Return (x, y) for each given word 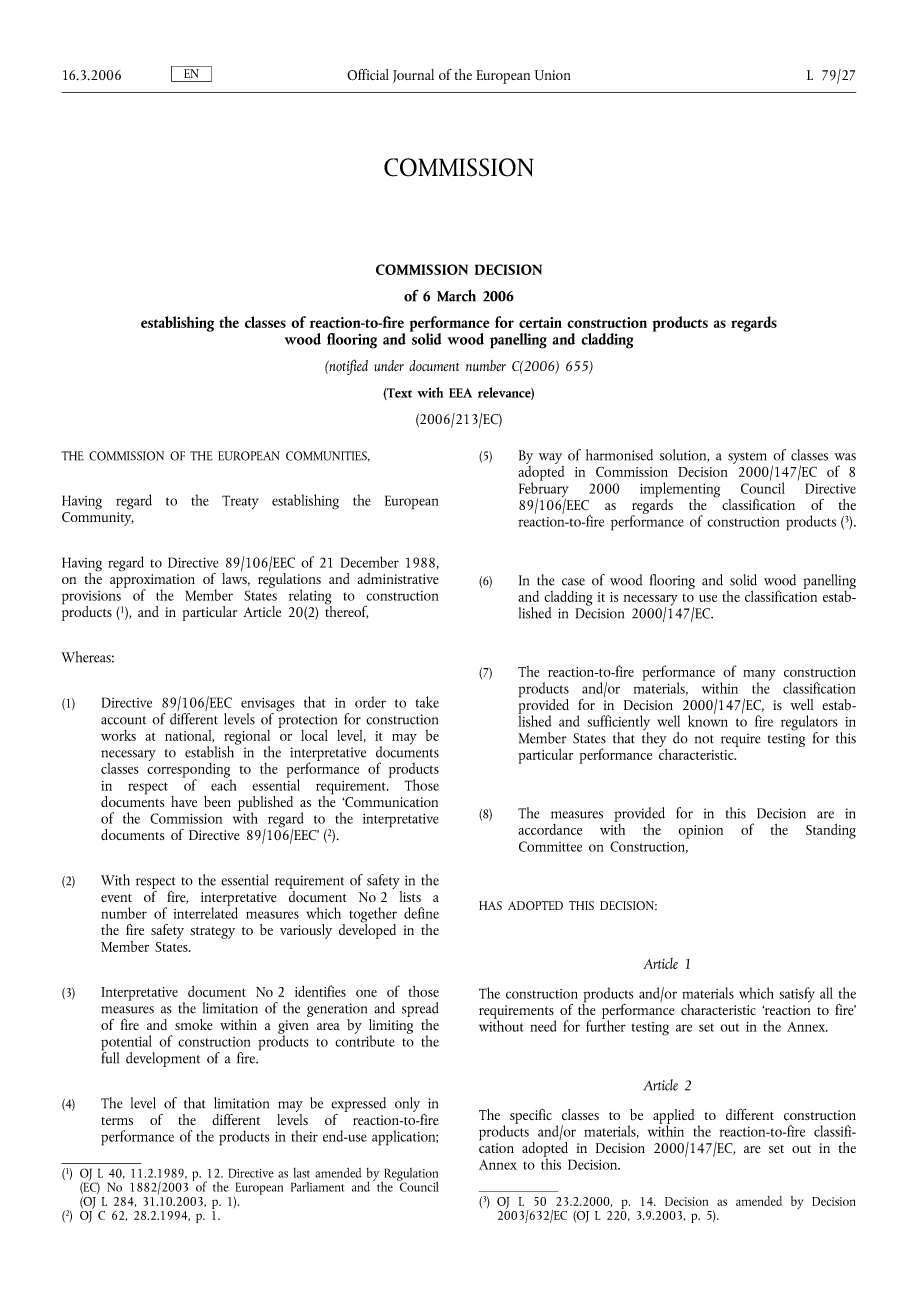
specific (531, 1116)
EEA (460, 393)
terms (117, 1121)
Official (368, 75)
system (747, 459)
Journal (413, 76)
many (759, 676)
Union (553, 75)
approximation (152, 582)
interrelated (205, 912)
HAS (490, 905)
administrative (398, 578)
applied (673, 1117)
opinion (700, 832)
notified (347, 367)
